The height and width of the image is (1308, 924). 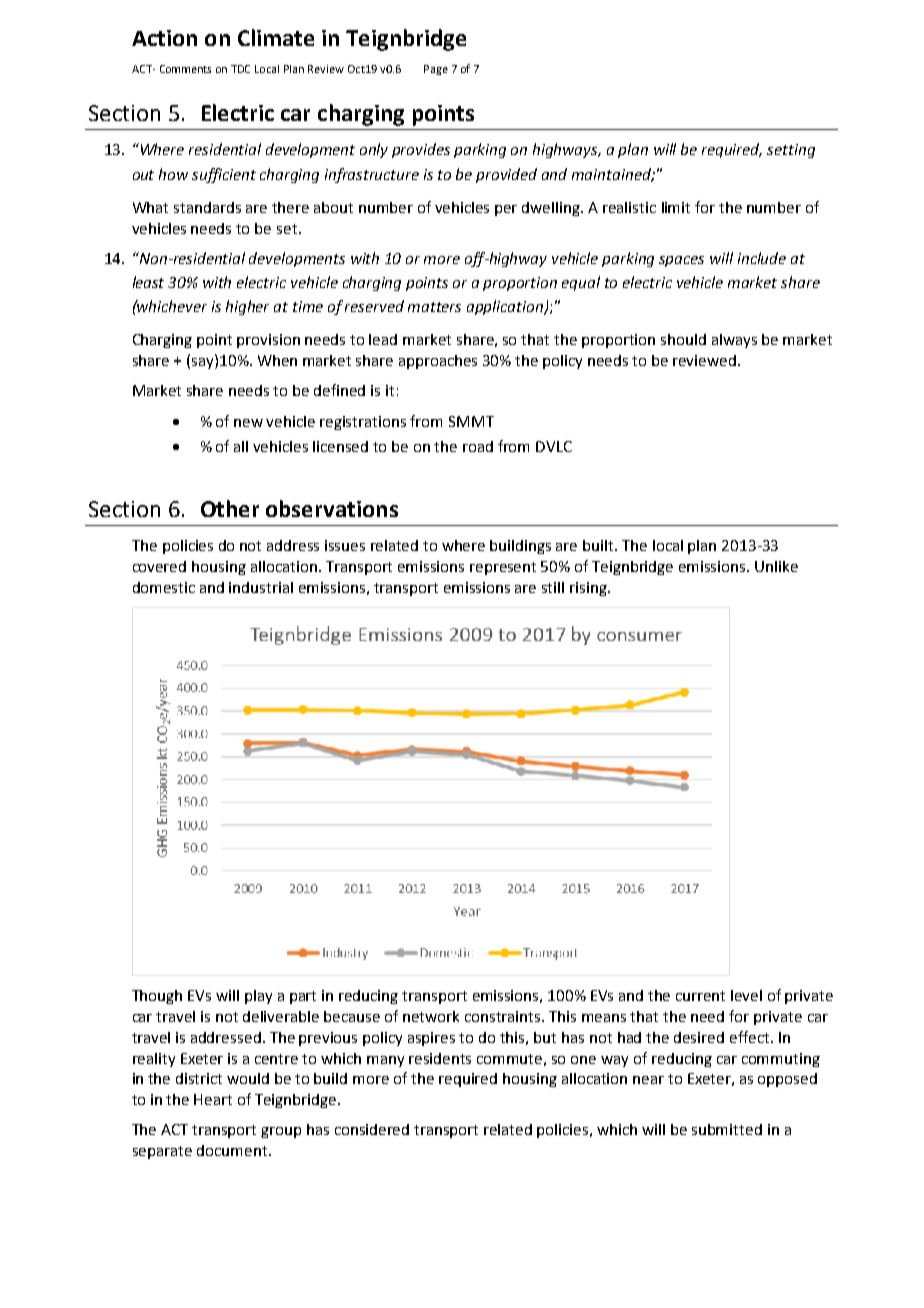 I want to click on setting, so click(x=791, y=151).
